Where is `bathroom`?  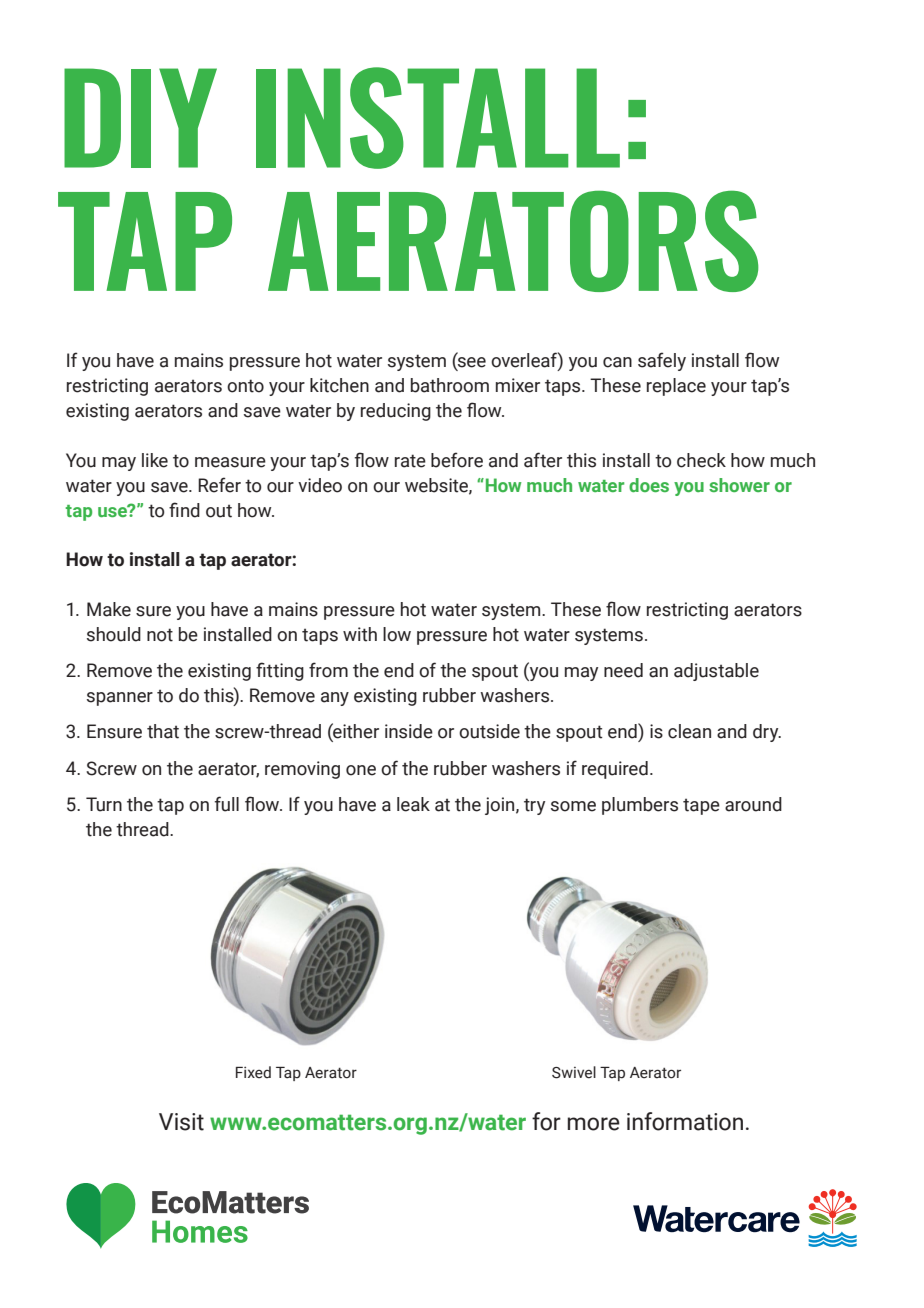
bathroom is located at coordinates (450, 385).
